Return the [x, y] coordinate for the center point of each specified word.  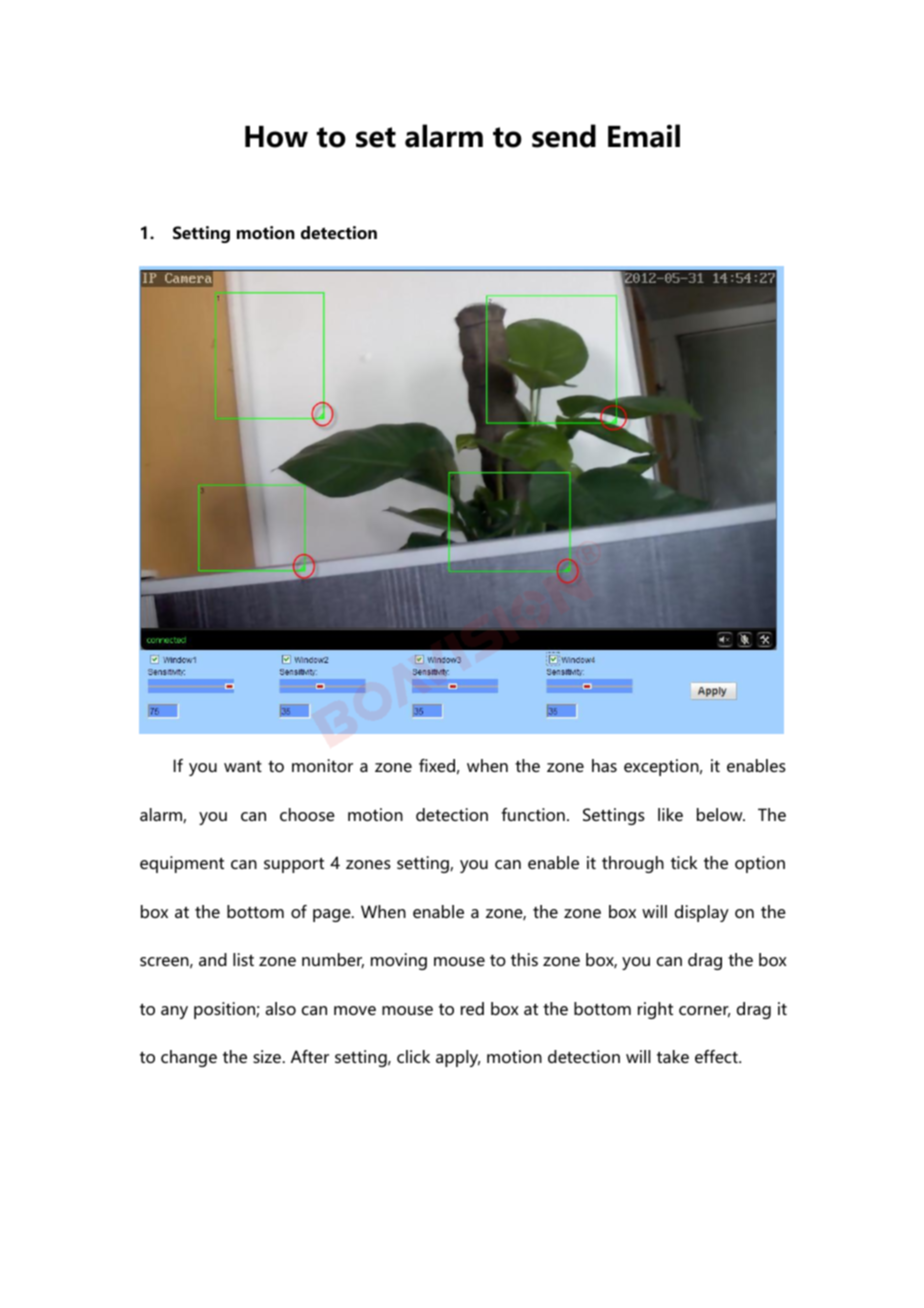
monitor [322, 765]
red [472, 1008]
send [564, 136]
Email [644, 136]
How [276, 137]
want [243, 766]
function [533, 814]
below [721, 814]
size [267, 1056]
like [670, 814]
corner [704, 1012]
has [604, 765]
